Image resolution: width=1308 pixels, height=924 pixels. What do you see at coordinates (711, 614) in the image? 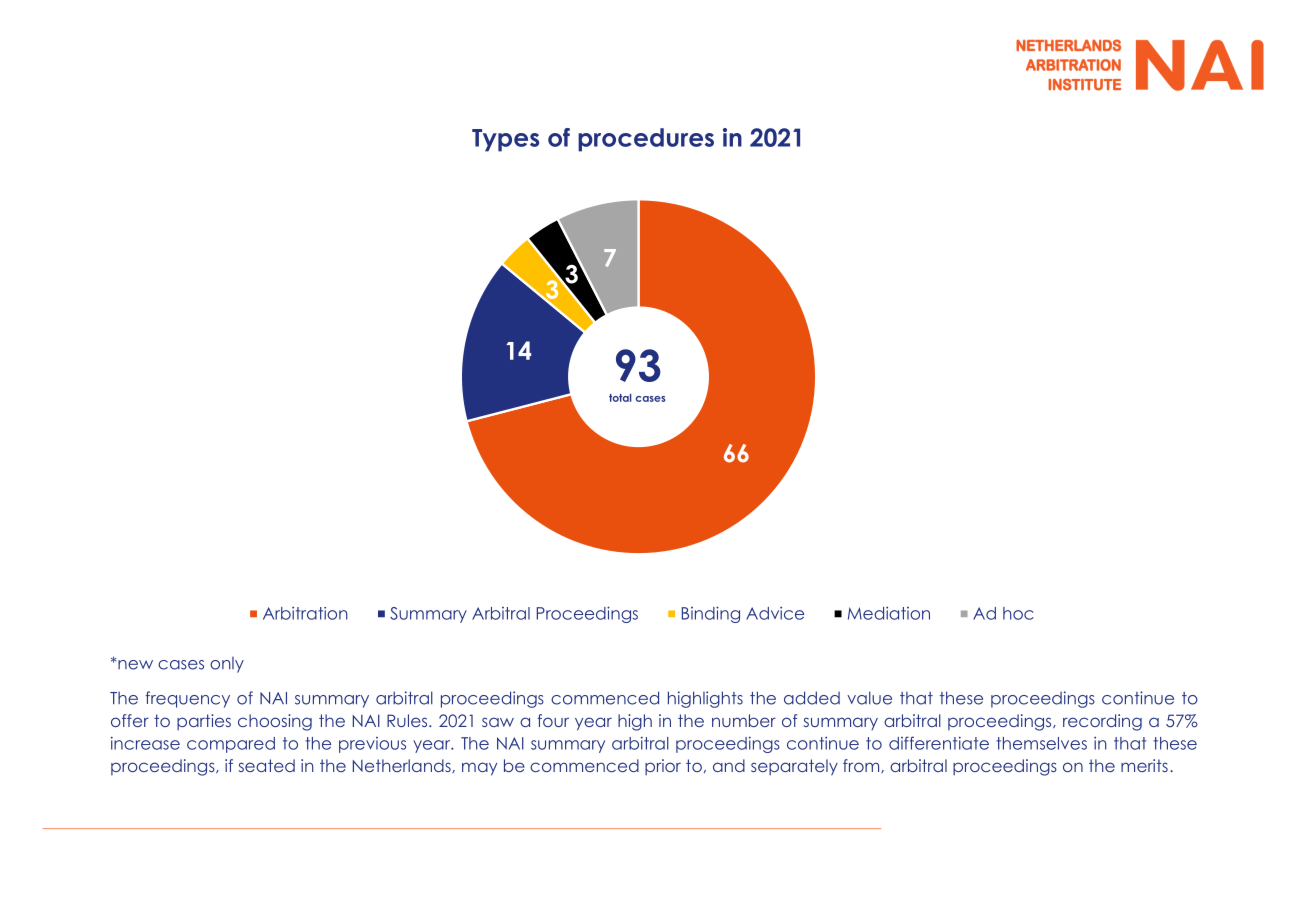
I see `Binding` at bounding box center [711, 614].
